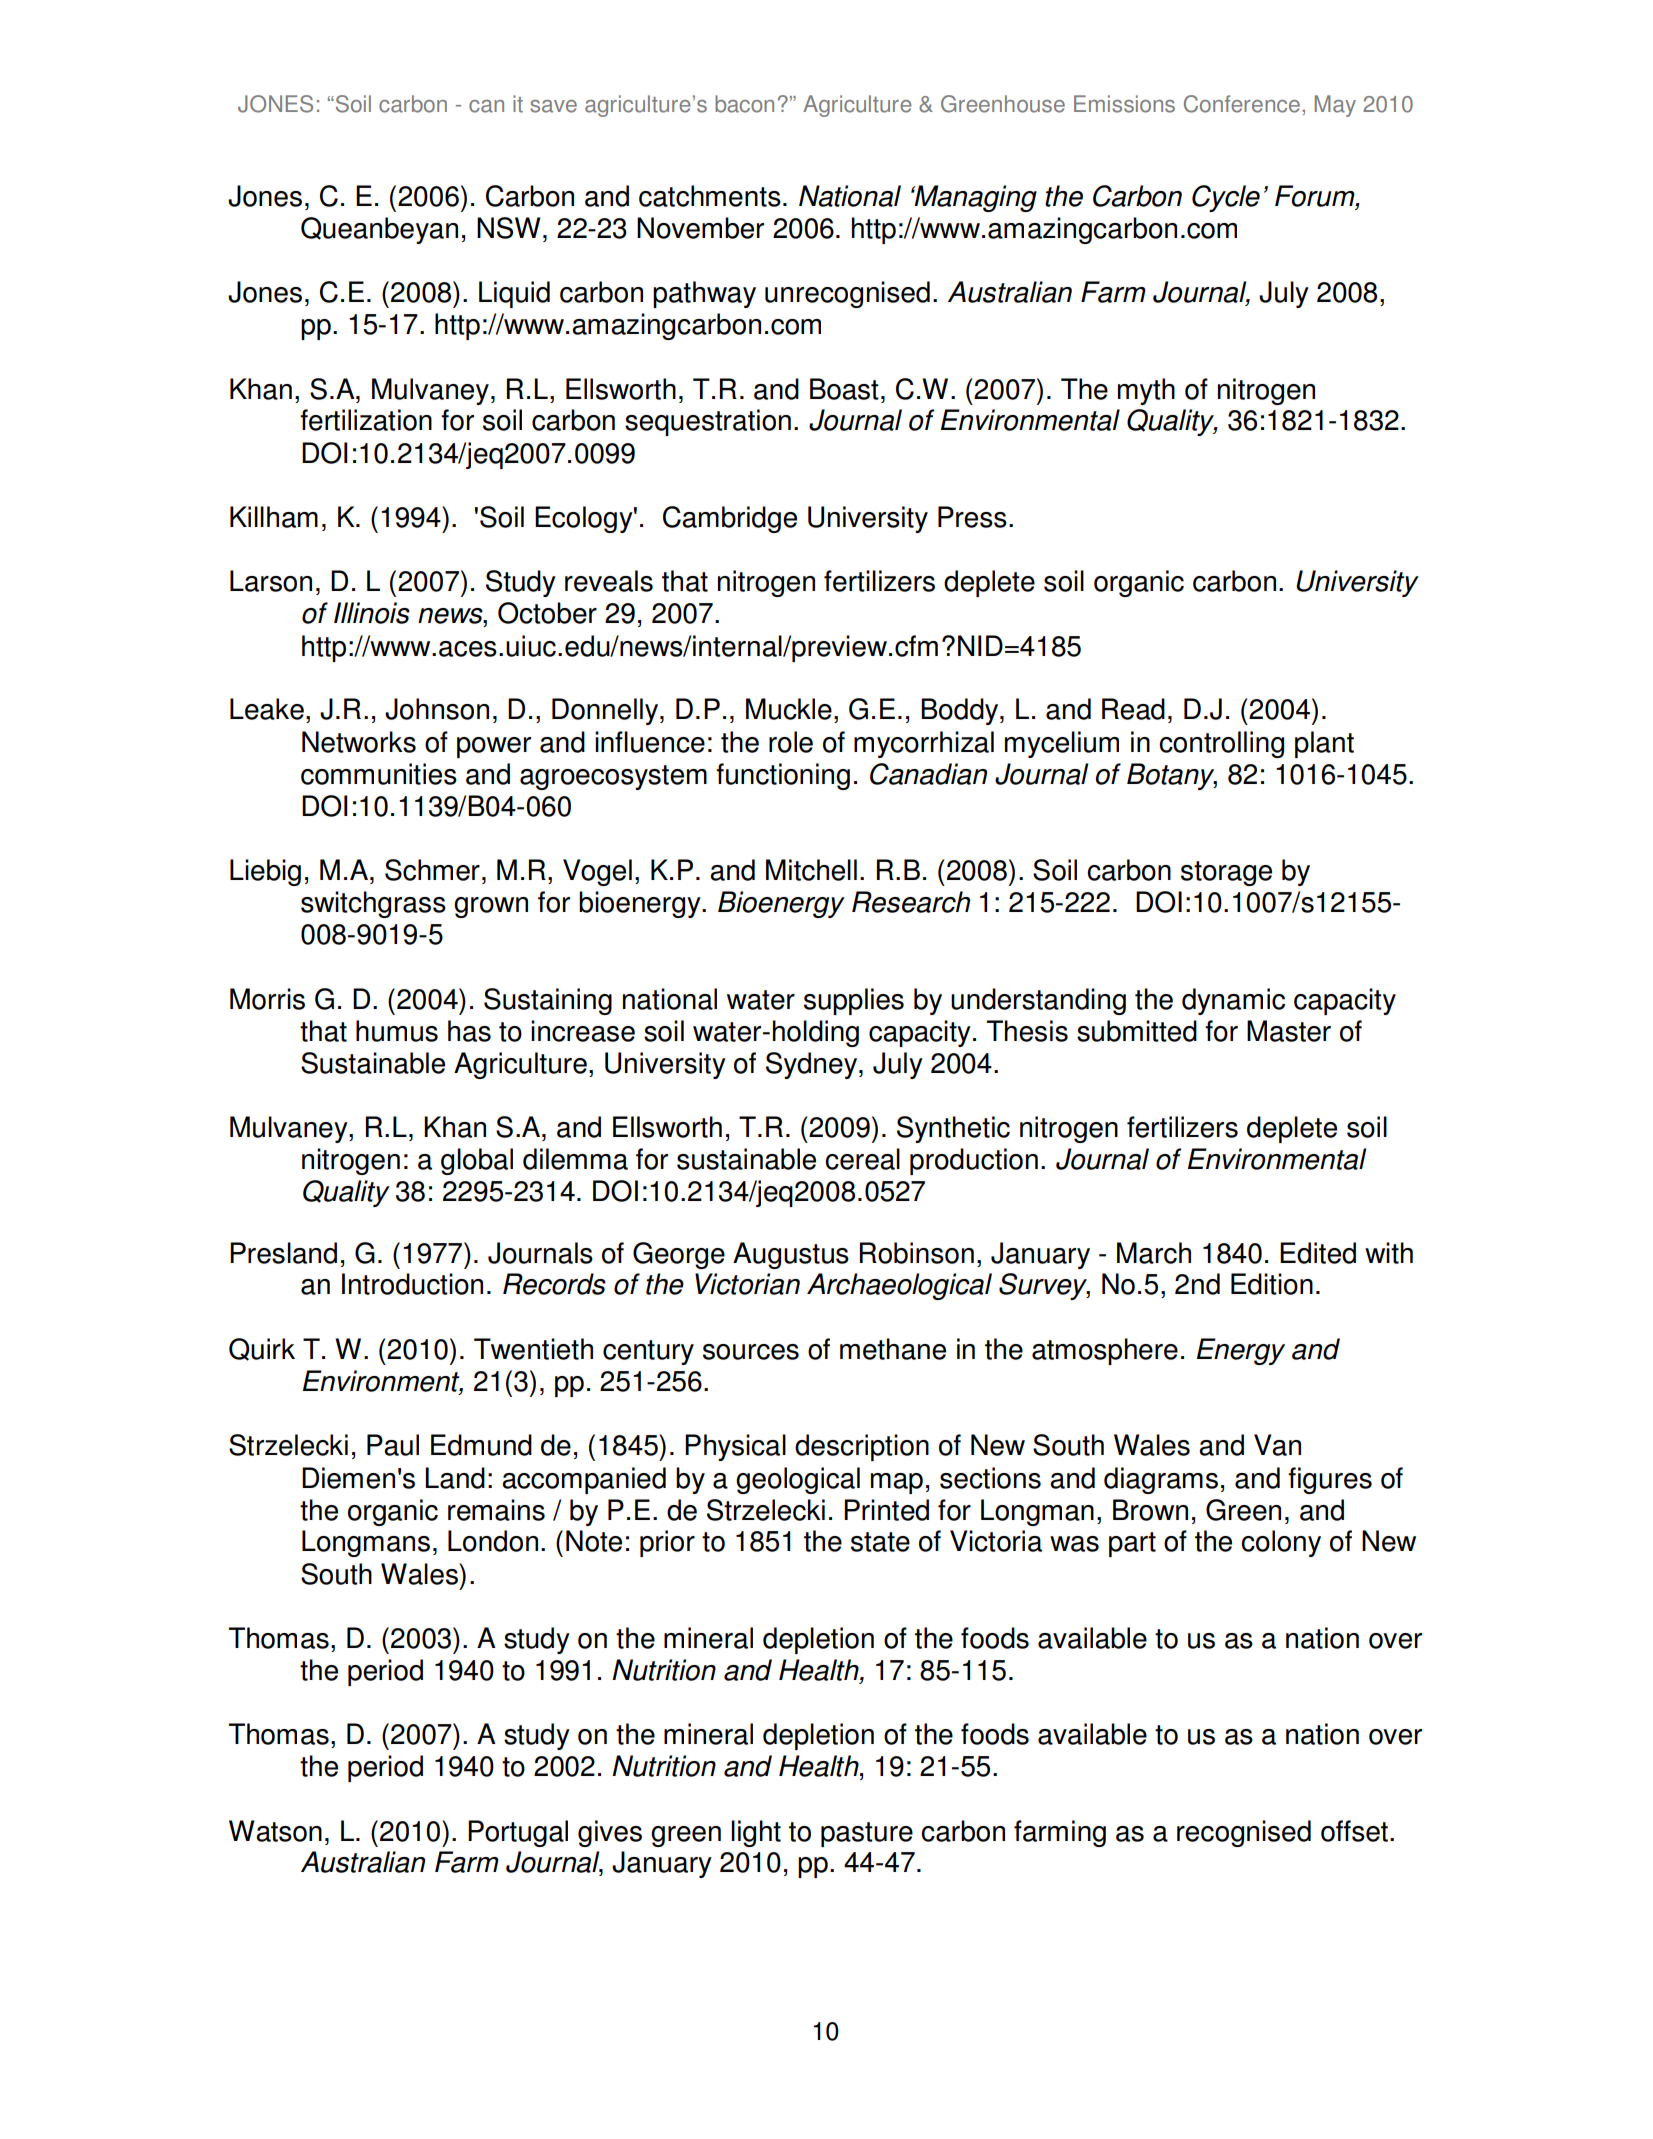  Describe the element at coordinates (744, 104) in the screenshot. I see `bacon` at that location.
